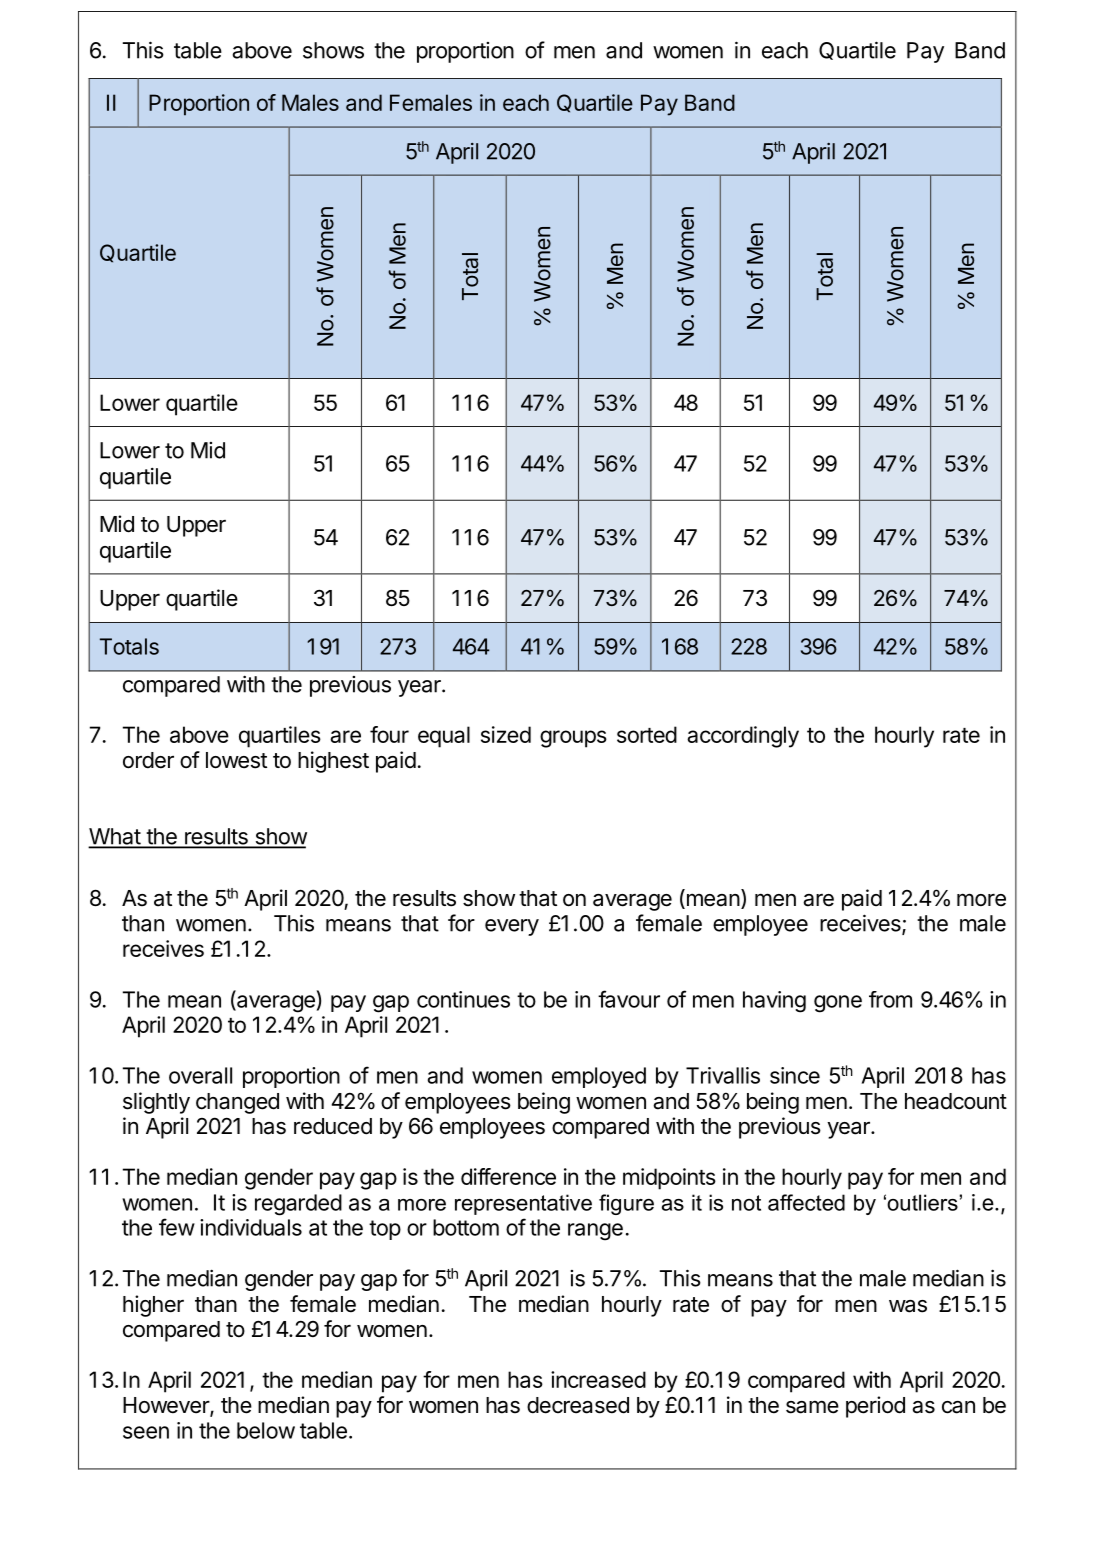  Describe the element at coordinates (806, 1202) in the document. I see `affected` at that location.
